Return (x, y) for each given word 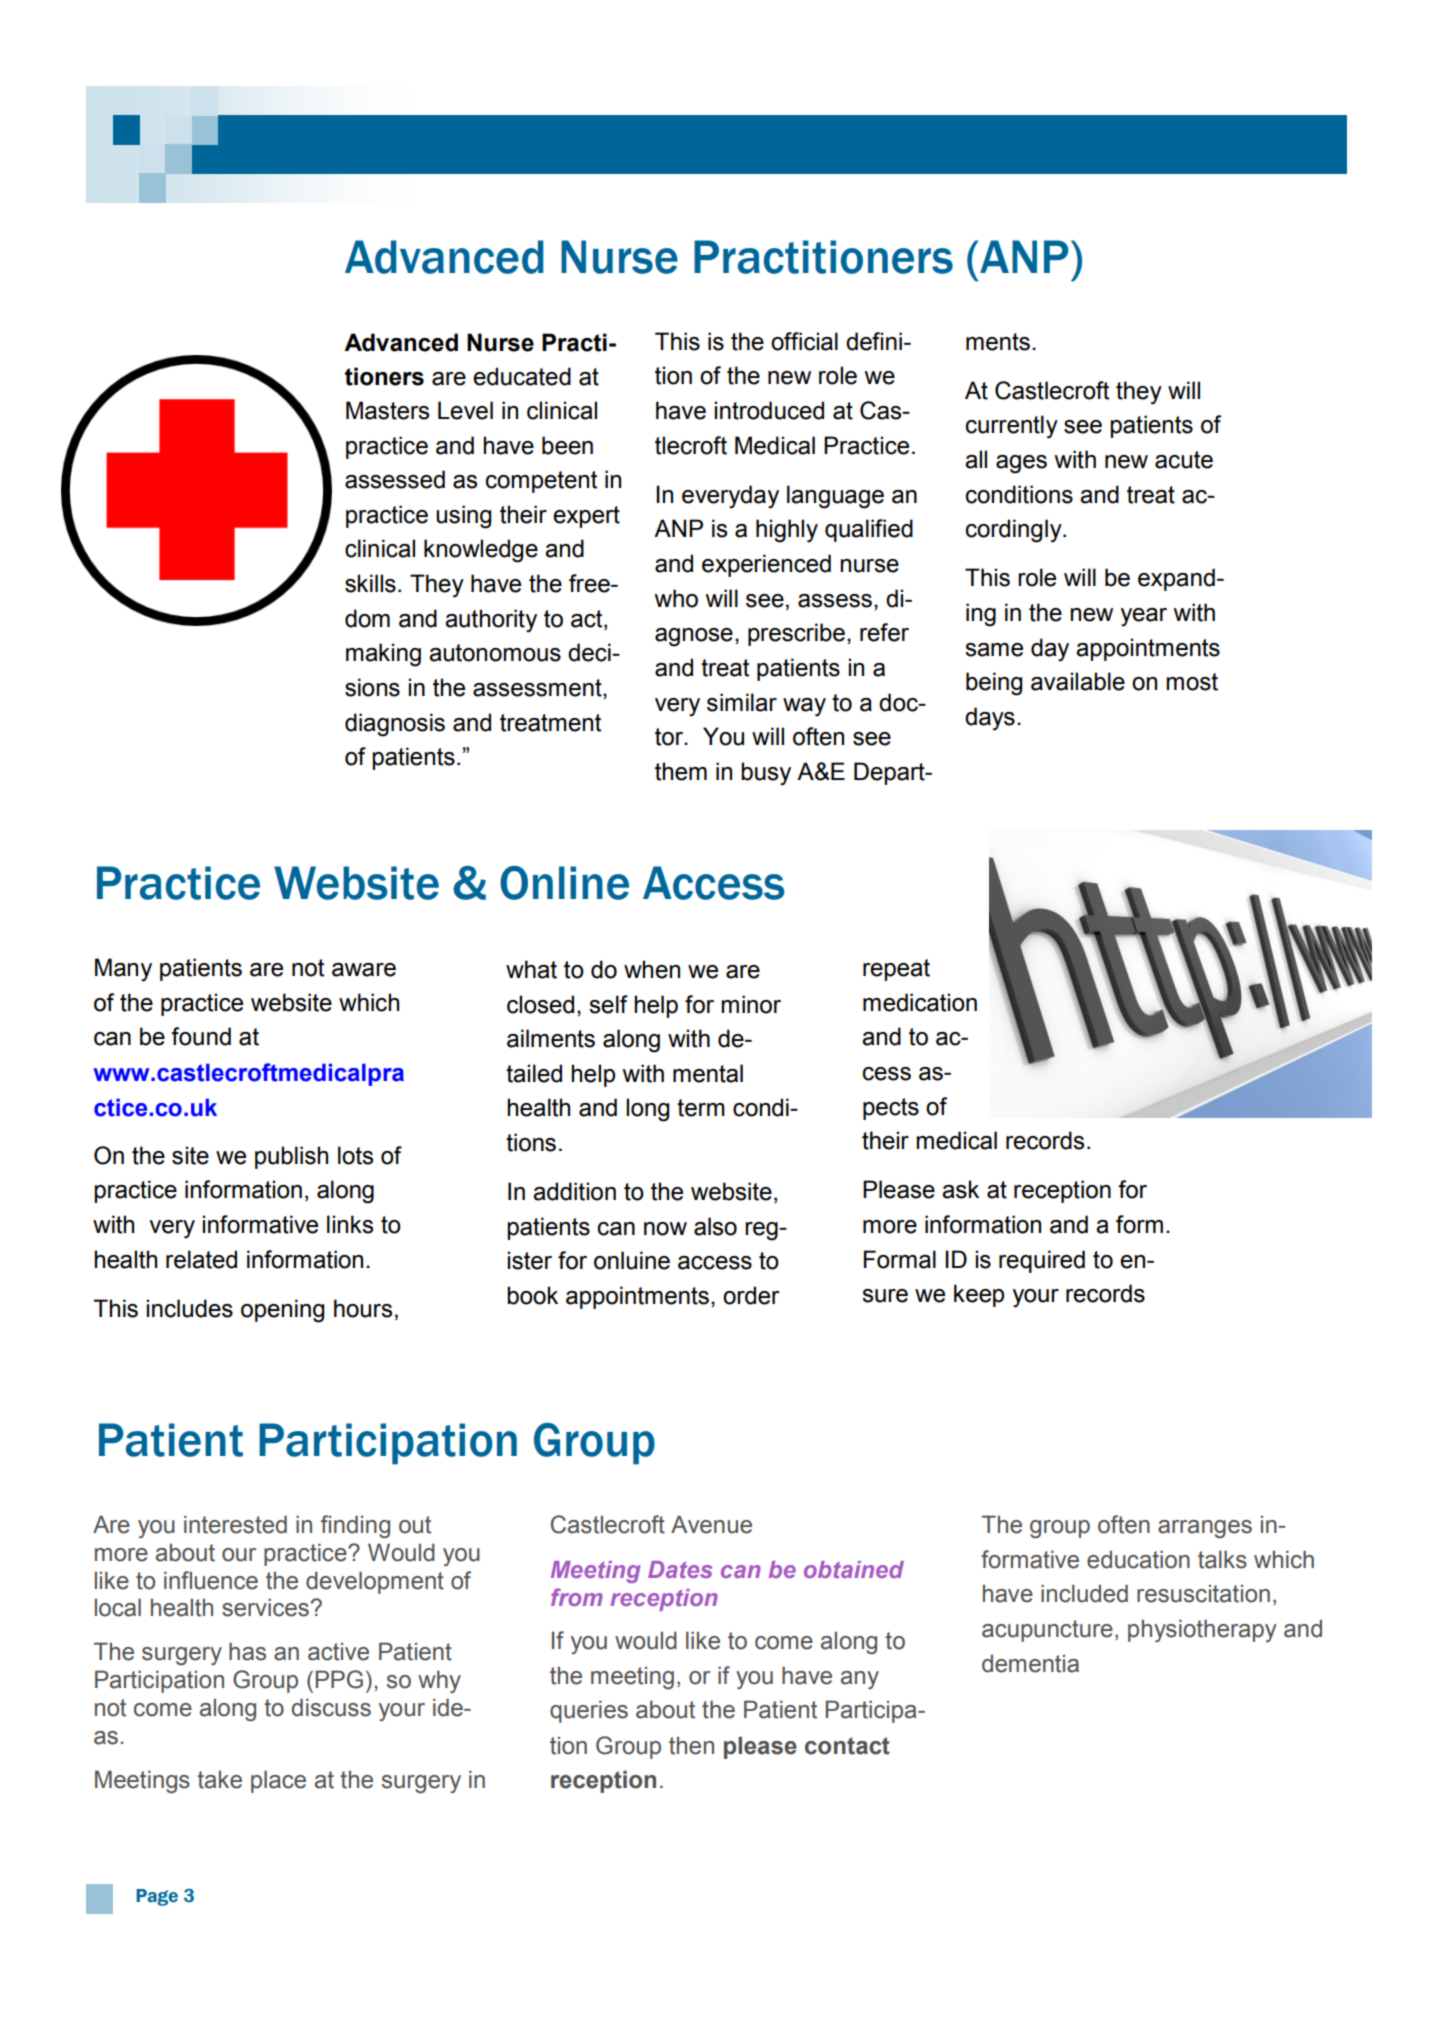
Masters (387, 410)
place (278, 1781)
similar (742, 702)
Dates (680, 1569)
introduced (769, 410)
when (652, 969)
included (1084, 1593)
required (1042, 1261)
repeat (896, 970)
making (383, 655)
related (201, 1259)
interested (235, 1524)
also (715, 1226)
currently (1012, 427)
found (201, 1036)
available (1078, 681)
